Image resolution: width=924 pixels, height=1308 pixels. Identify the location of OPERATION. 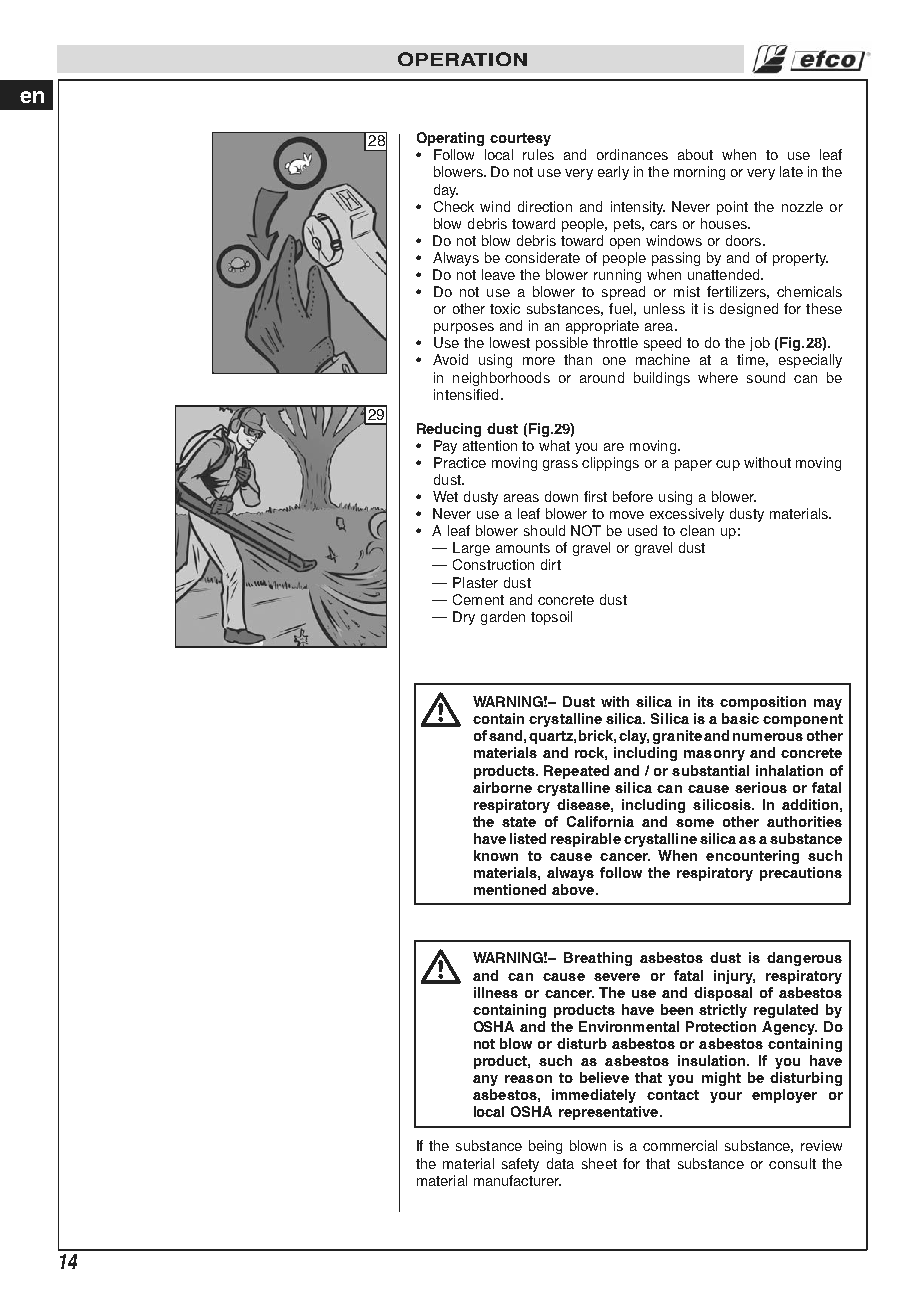
(462, 59).
